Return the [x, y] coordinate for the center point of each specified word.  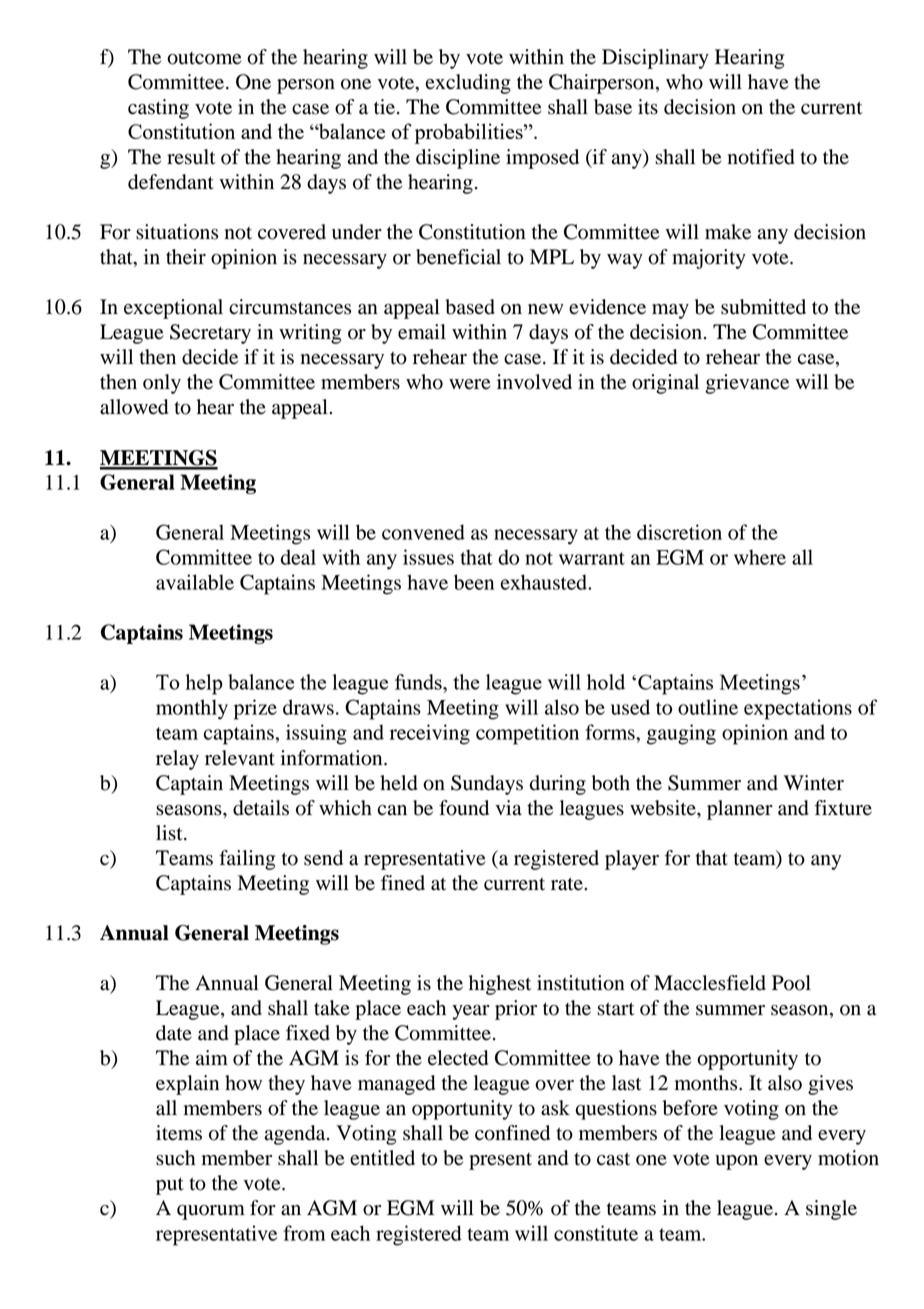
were [469, 384]
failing [247, 860]
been [474, 582]
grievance [747, 384]
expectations [798, 709]
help [204, 684]
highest [500, 985]
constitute [596, 1233]
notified [761, 157]
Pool [791, 983]
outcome [204, 58]
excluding [468, 84]
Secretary [210, 334]
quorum [211, 1212]
